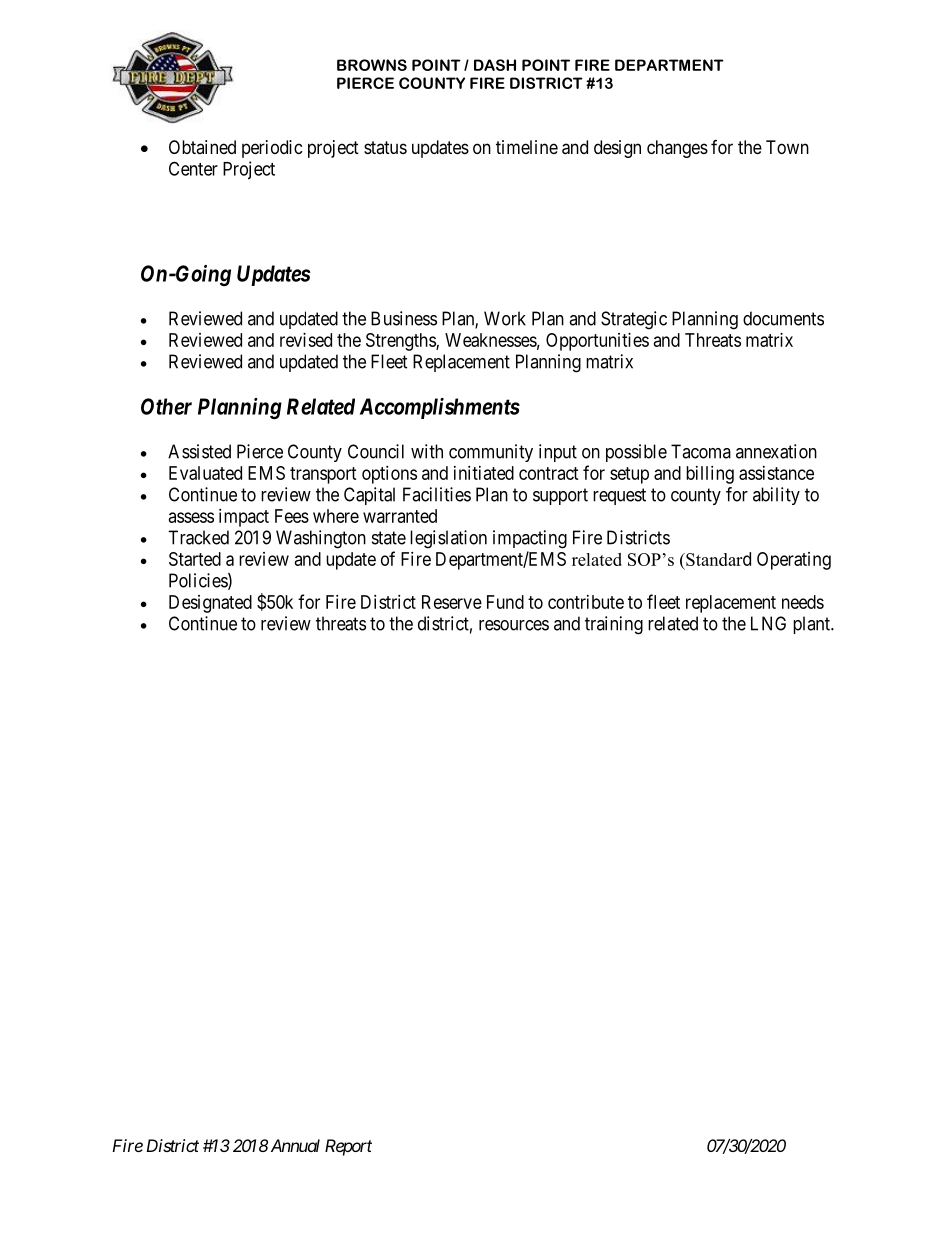 This screenshot has height=1233, width=952. Describe the element at coordinates (491, 453) in the screenshot. I see `community` at that location.
